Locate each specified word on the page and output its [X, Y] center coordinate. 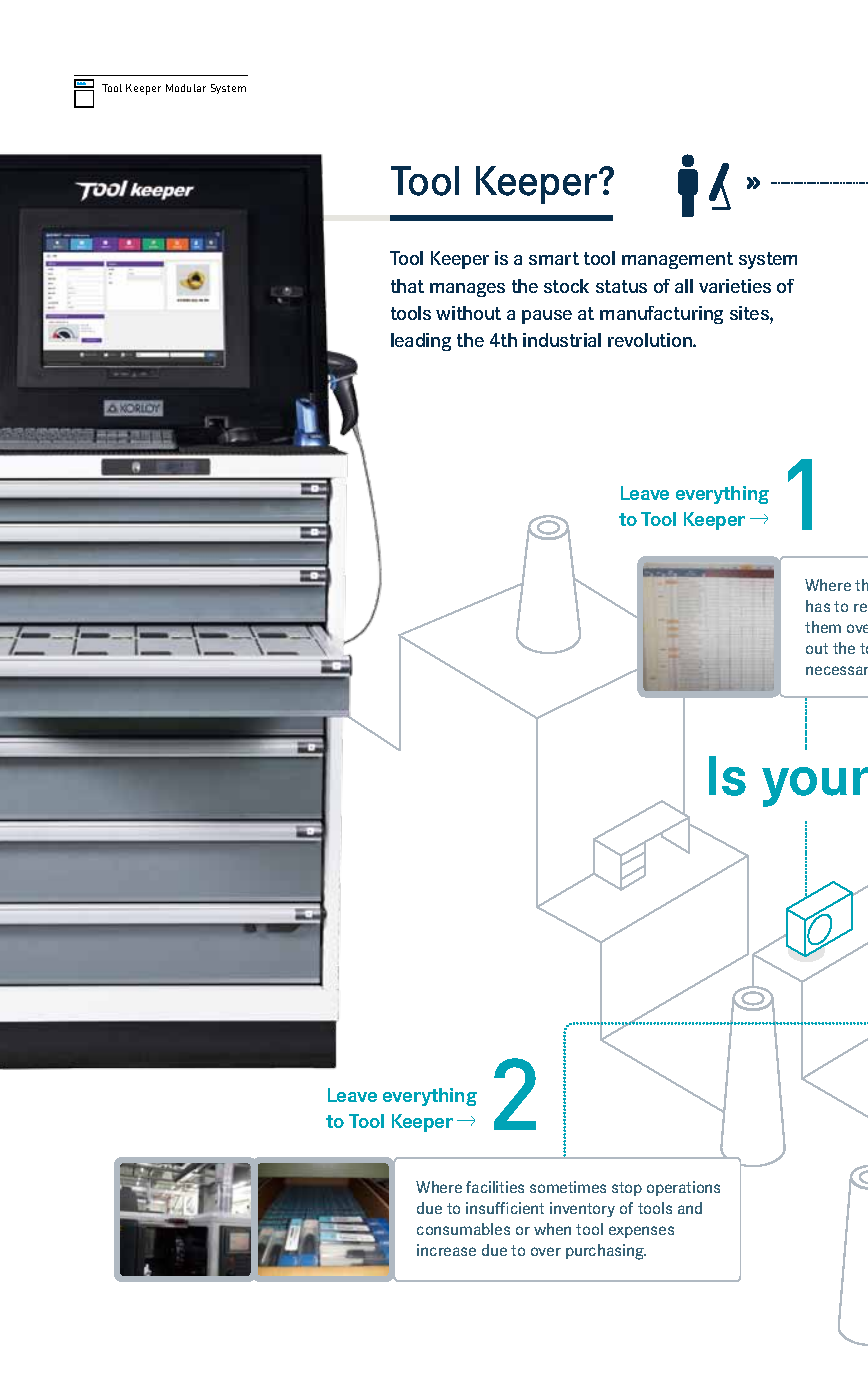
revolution [651, 340]
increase [446, 1250]
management [677, 260]
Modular [186, 88]
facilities [495, 1187]
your [815, 787]
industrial [562, 340]
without [468, 313]
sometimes [568, 1187]
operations [683, 1188]
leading [421, 342]
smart [554, 258]
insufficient [505, 1208]
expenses [641, 1232]
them [823, 627]
